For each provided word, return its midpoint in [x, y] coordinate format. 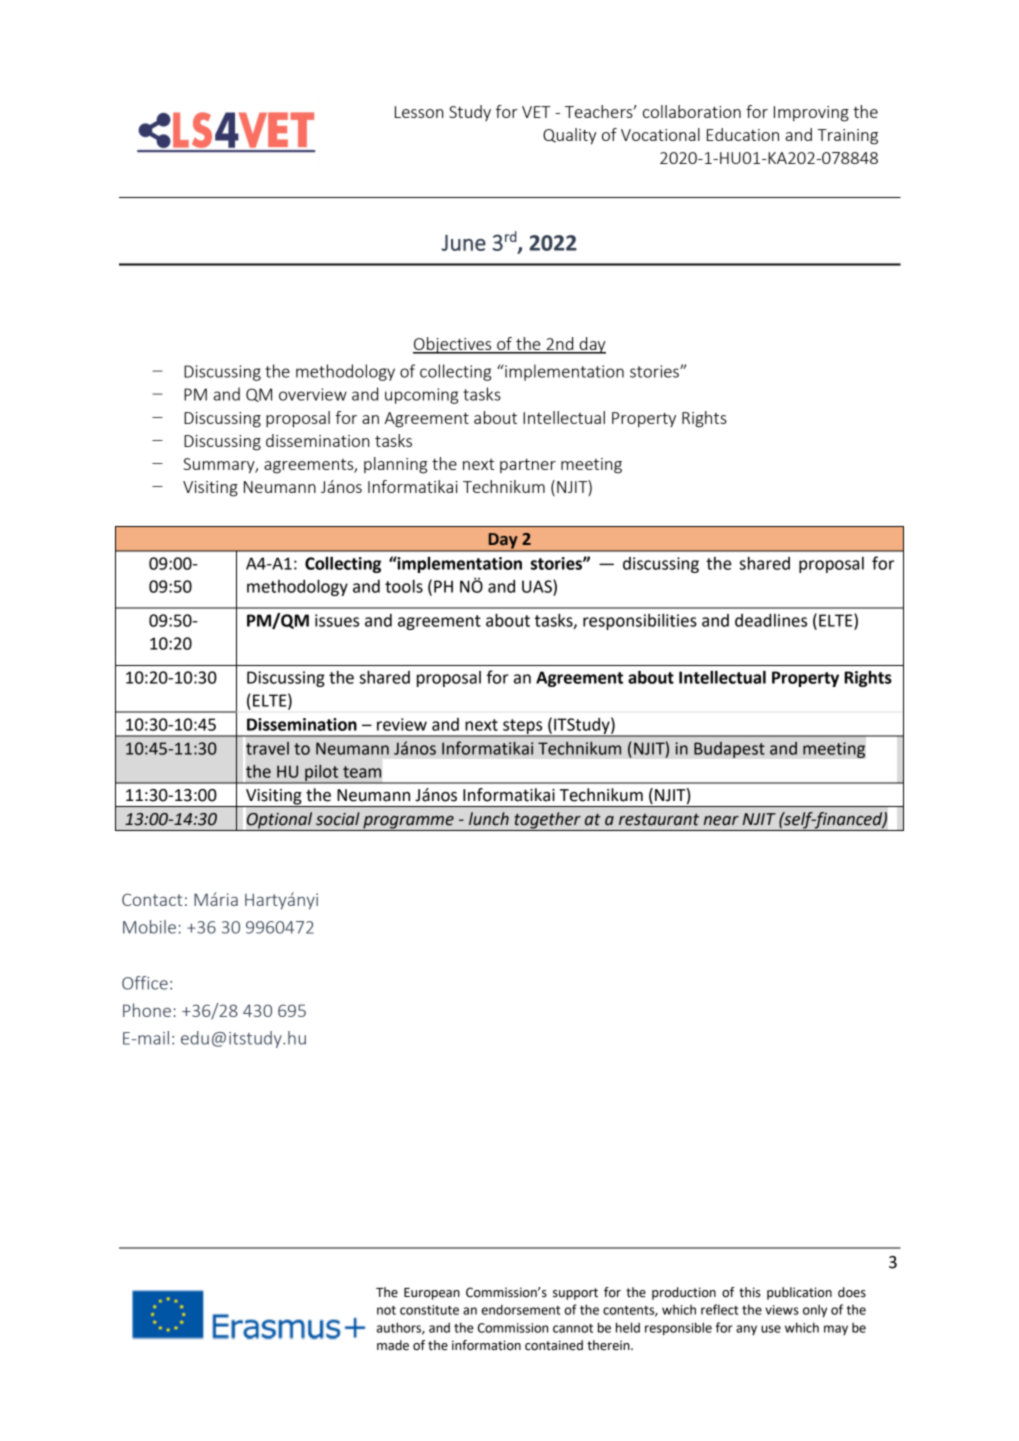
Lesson [419, 112]
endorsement [521, 1309]
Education [743, 134]
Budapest [729, 749]
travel [267, 748]
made [393, 1345]
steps [523, 727]
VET [536, 112]
